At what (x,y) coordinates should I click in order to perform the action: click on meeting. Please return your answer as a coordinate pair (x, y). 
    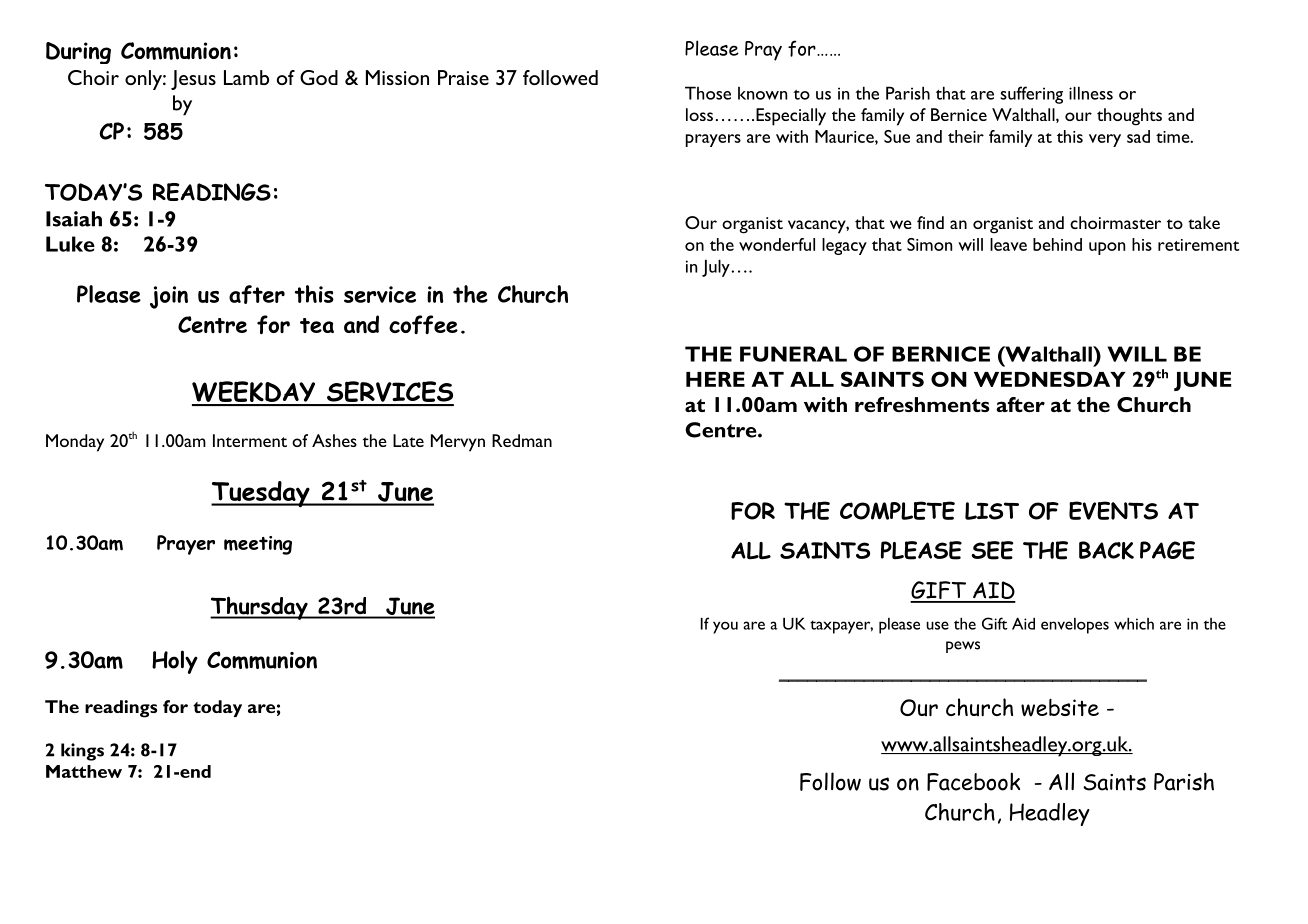
    Looking at the image, I should click on (258, 545).
